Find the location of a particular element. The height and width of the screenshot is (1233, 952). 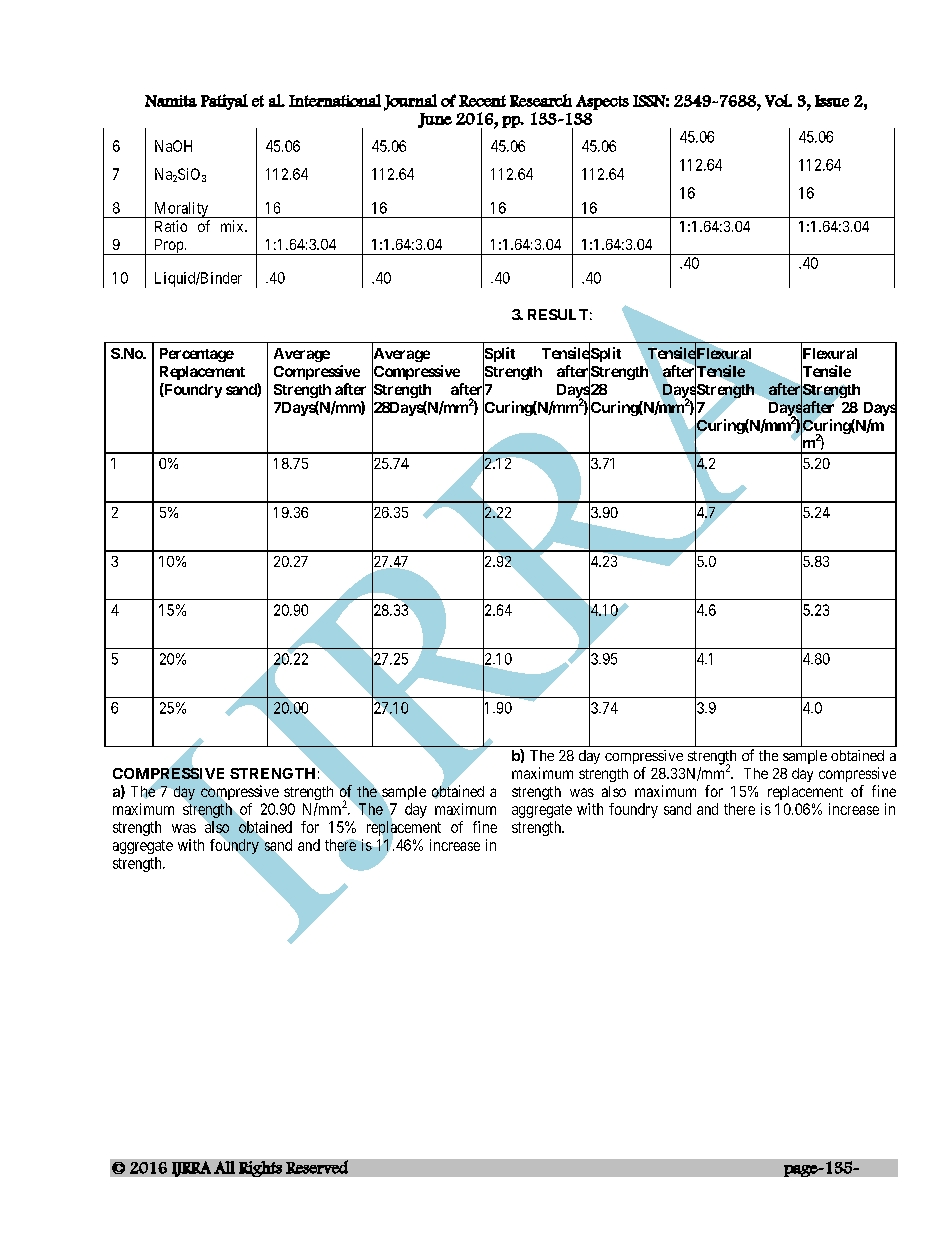

Recent is located at coordinates (482, 101).
